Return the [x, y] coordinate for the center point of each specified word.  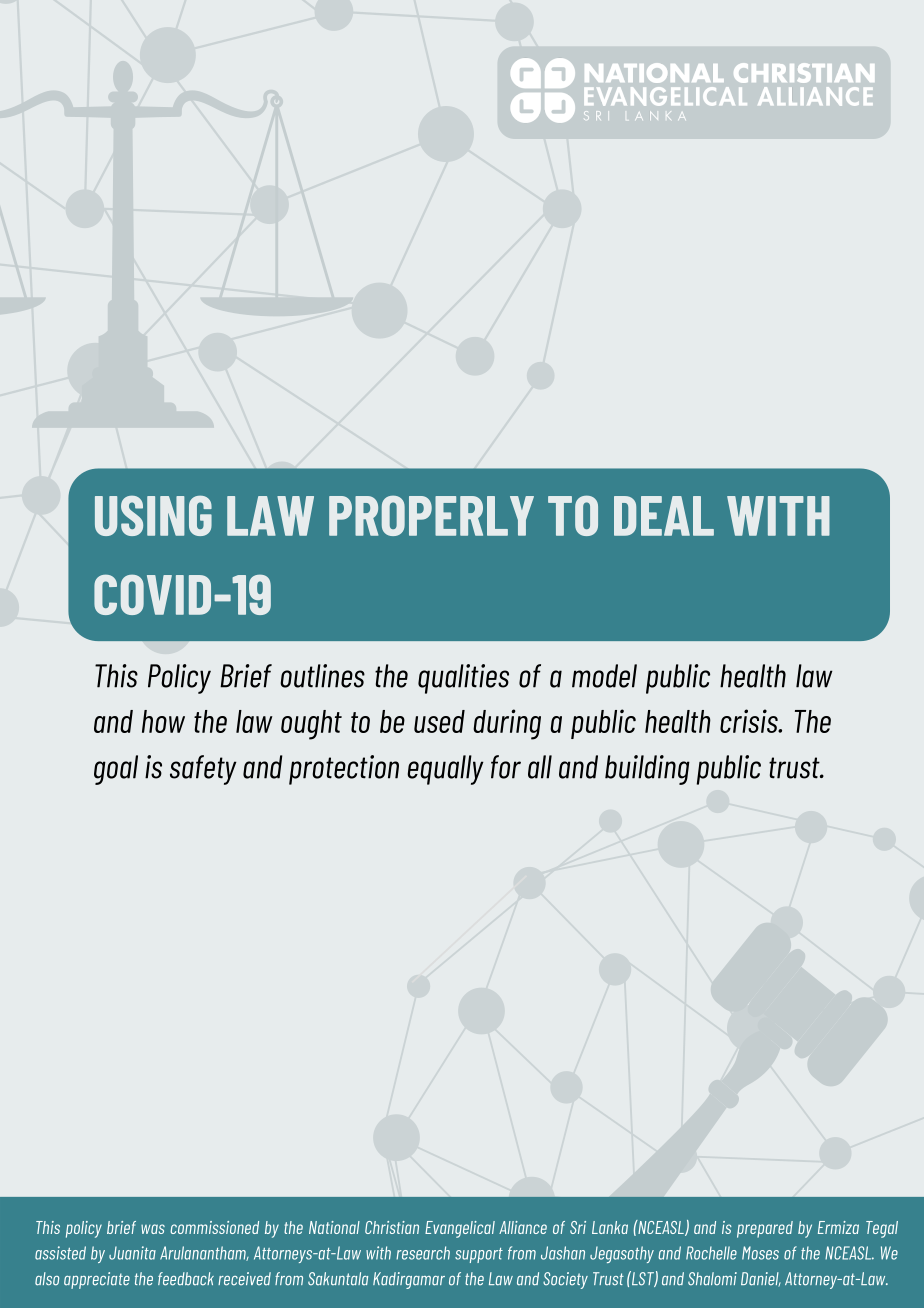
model [604, 676]
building [647, 770]
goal [116, 770]
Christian [392, 1227]
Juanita [132, 1253]
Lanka [610, 1227]
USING [153, 515]
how [163, 721]
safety [203, 770]
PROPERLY [431, 515]
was [153, 1229]
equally [445, 770]
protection [344, 770]
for [506, 767]
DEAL [664, 516]
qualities [463, 679]
